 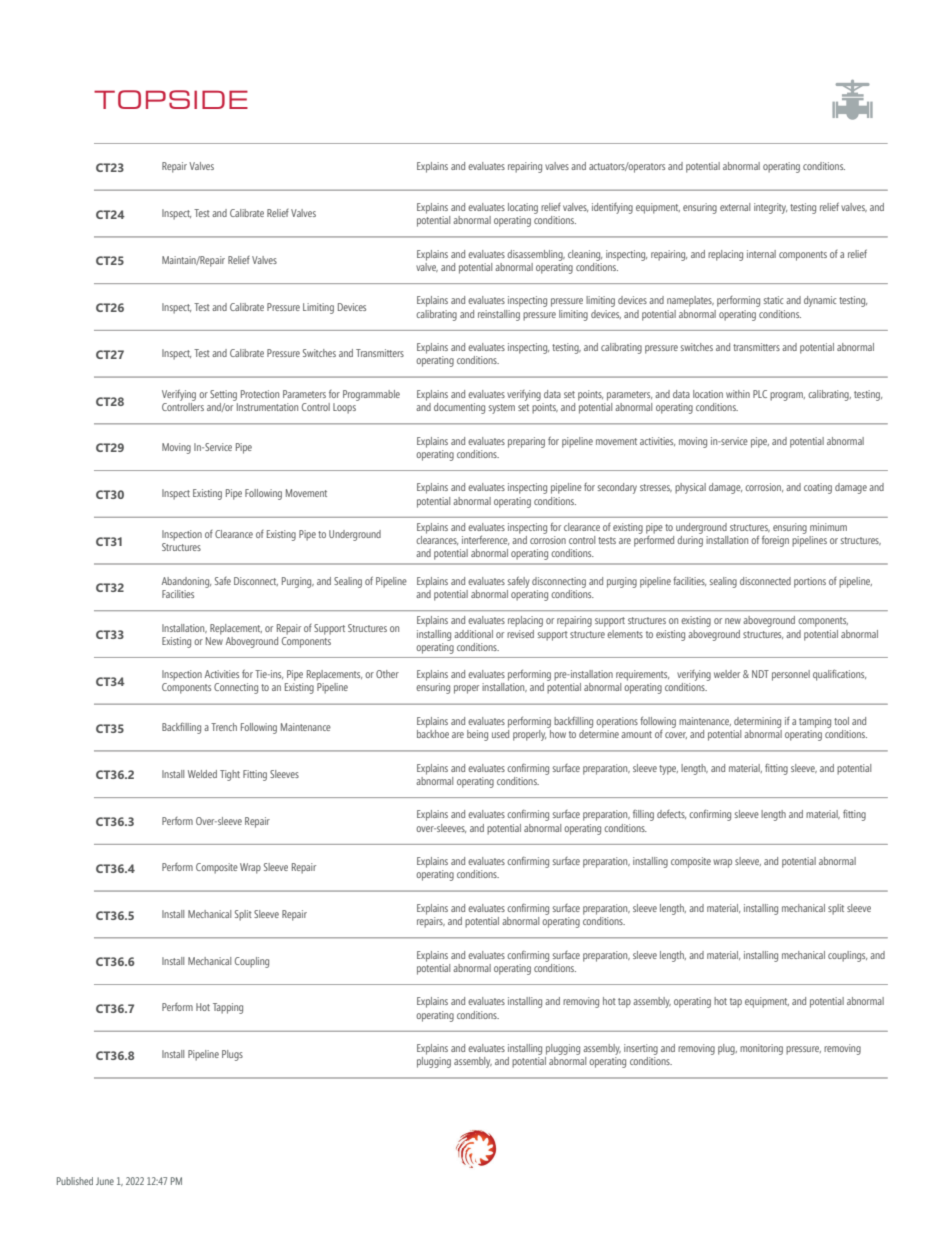 I want to click on inserting, so click(x=641, y=1049).
